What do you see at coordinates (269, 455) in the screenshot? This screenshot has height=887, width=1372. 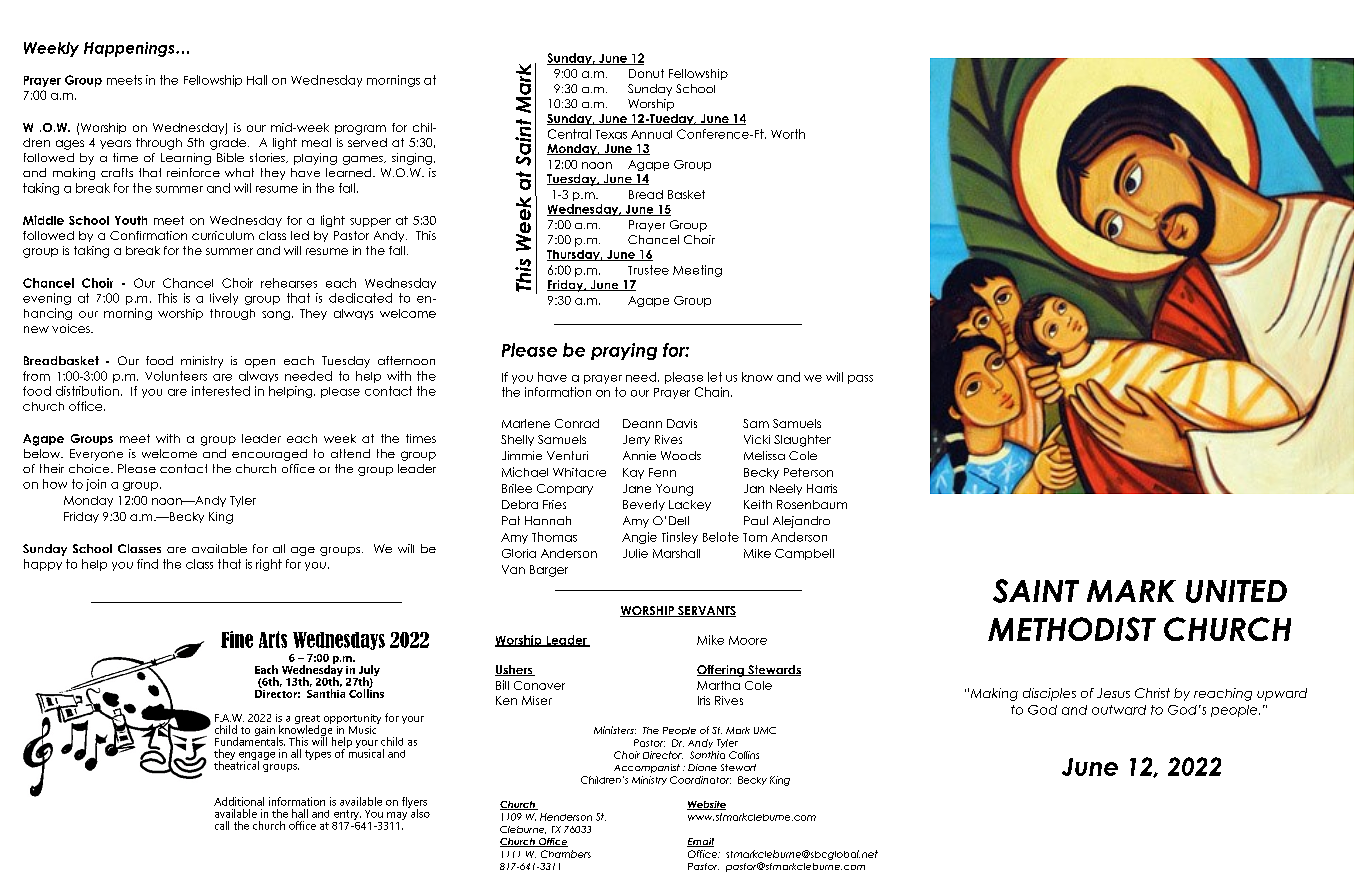 I see `encouraged` at bounding box center [269, 455].
